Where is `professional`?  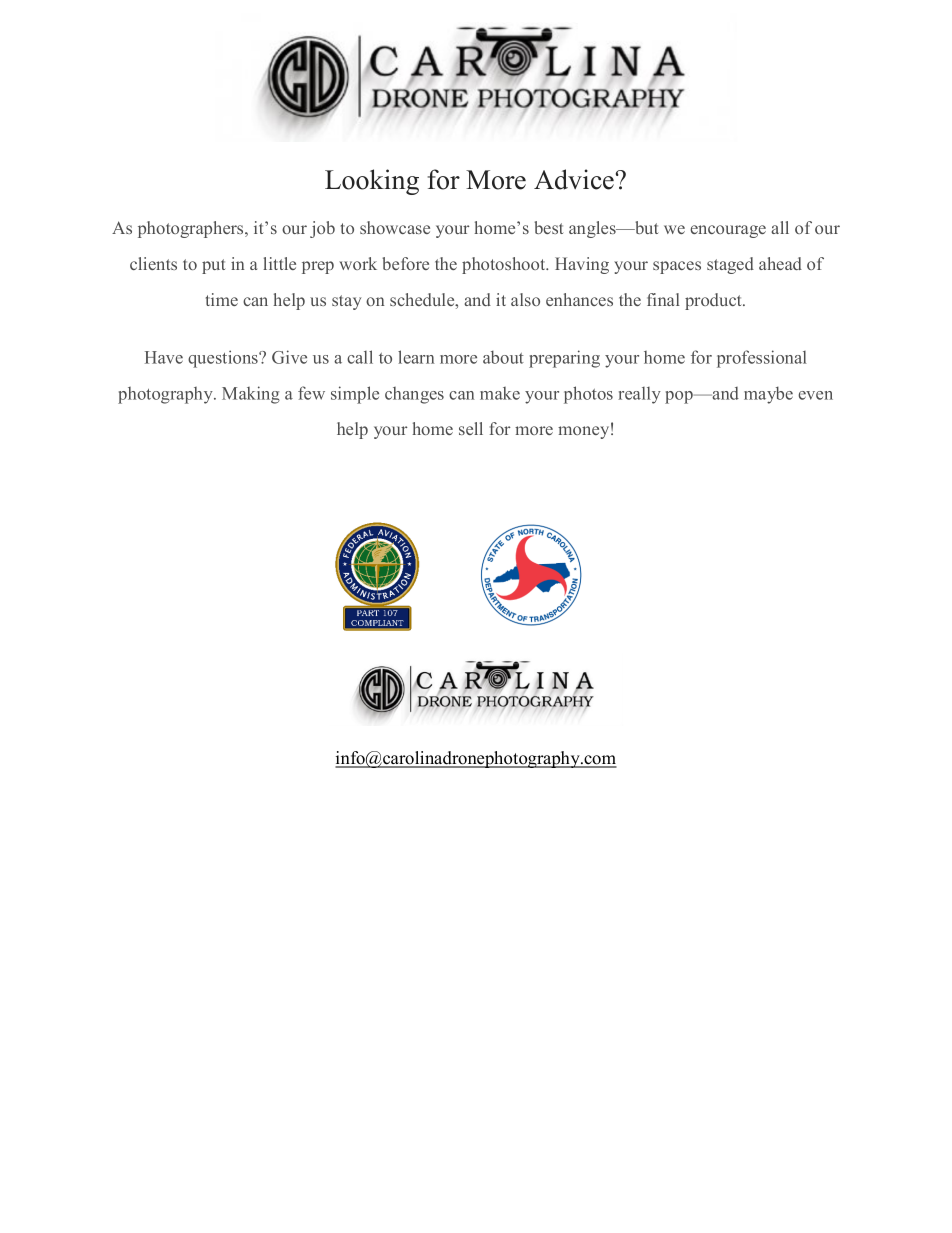
professional is located at coordinates (762, 359).
